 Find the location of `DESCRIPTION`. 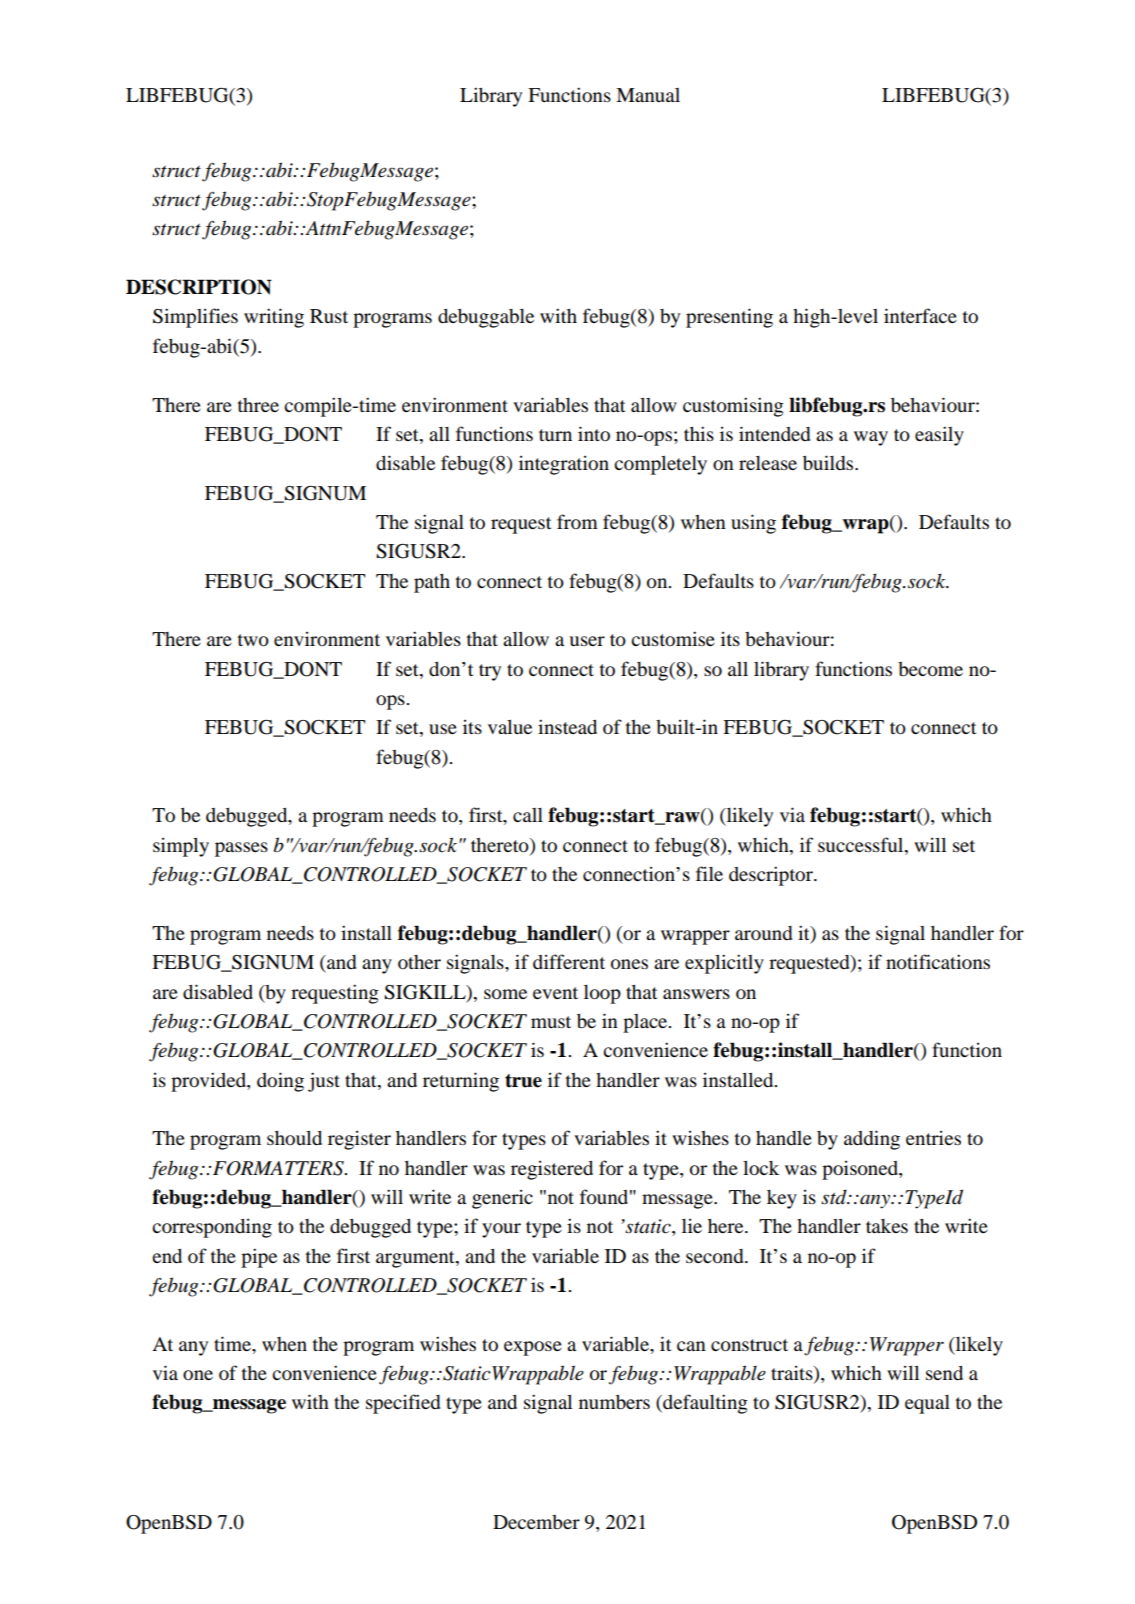

DESCRIPTION is located at coordinates (199, 287).
